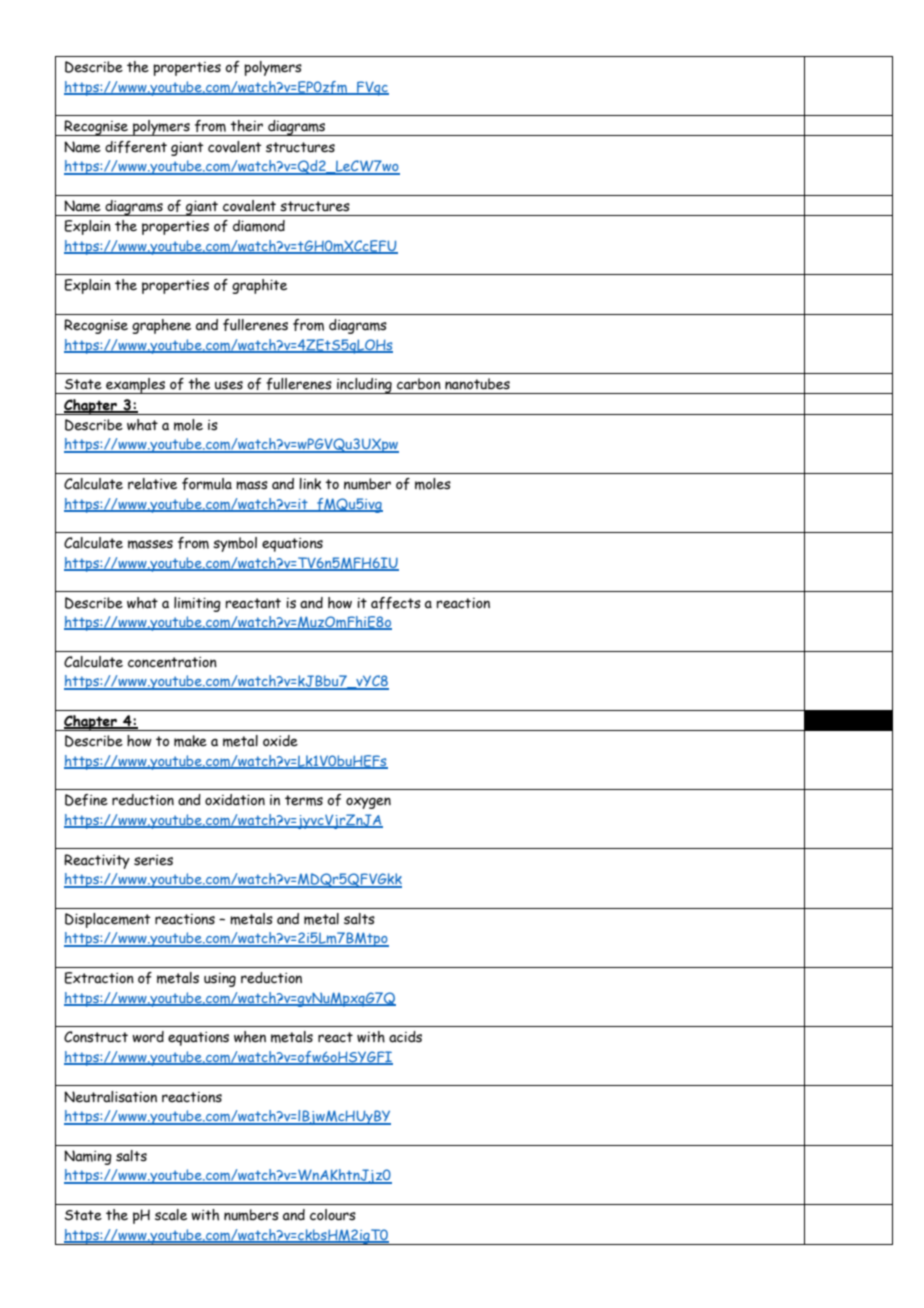  I want to click on Displacement, so click(108, 920).
